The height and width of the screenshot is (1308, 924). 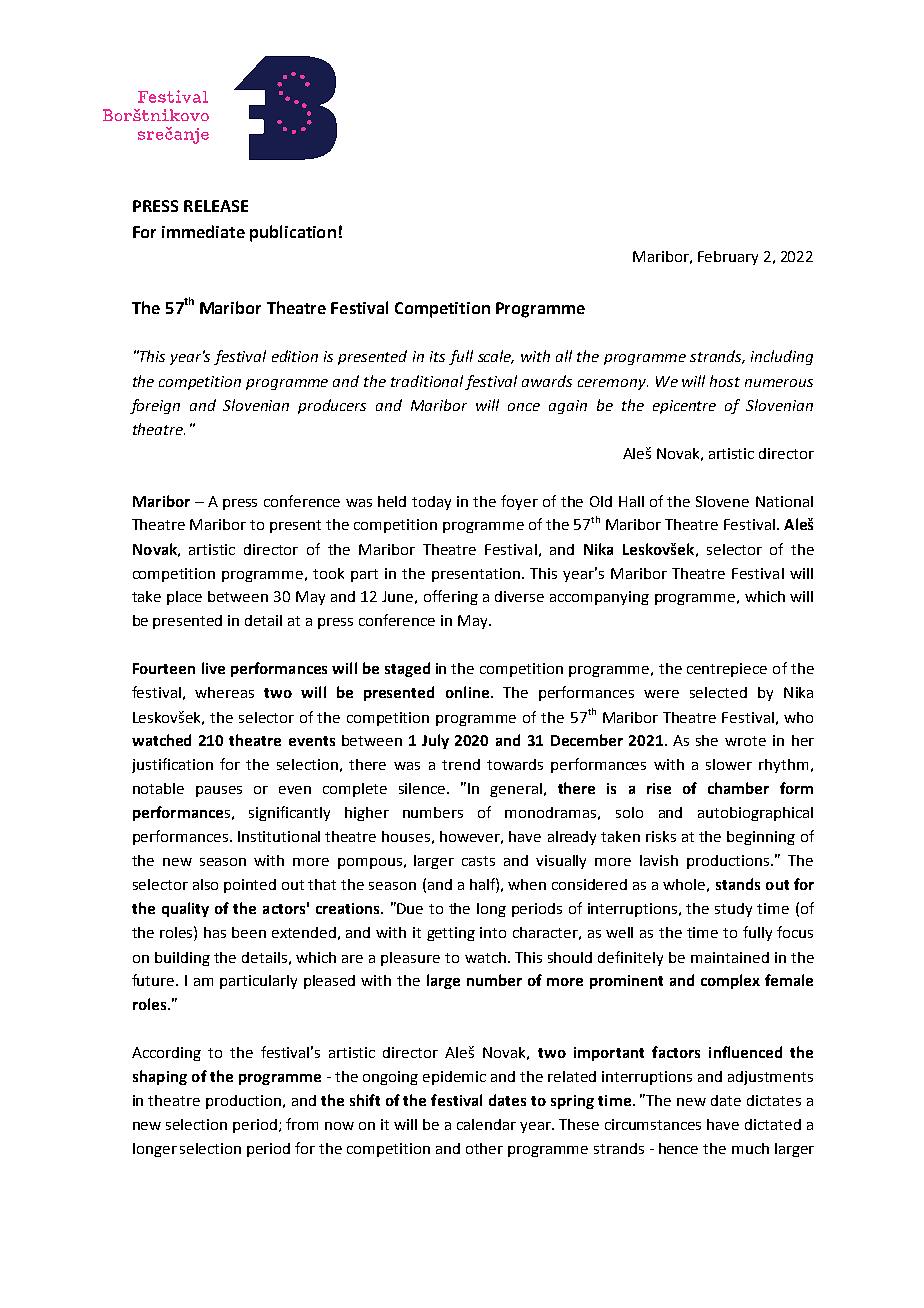 I want to click on February, so click(x=728, y=258).
